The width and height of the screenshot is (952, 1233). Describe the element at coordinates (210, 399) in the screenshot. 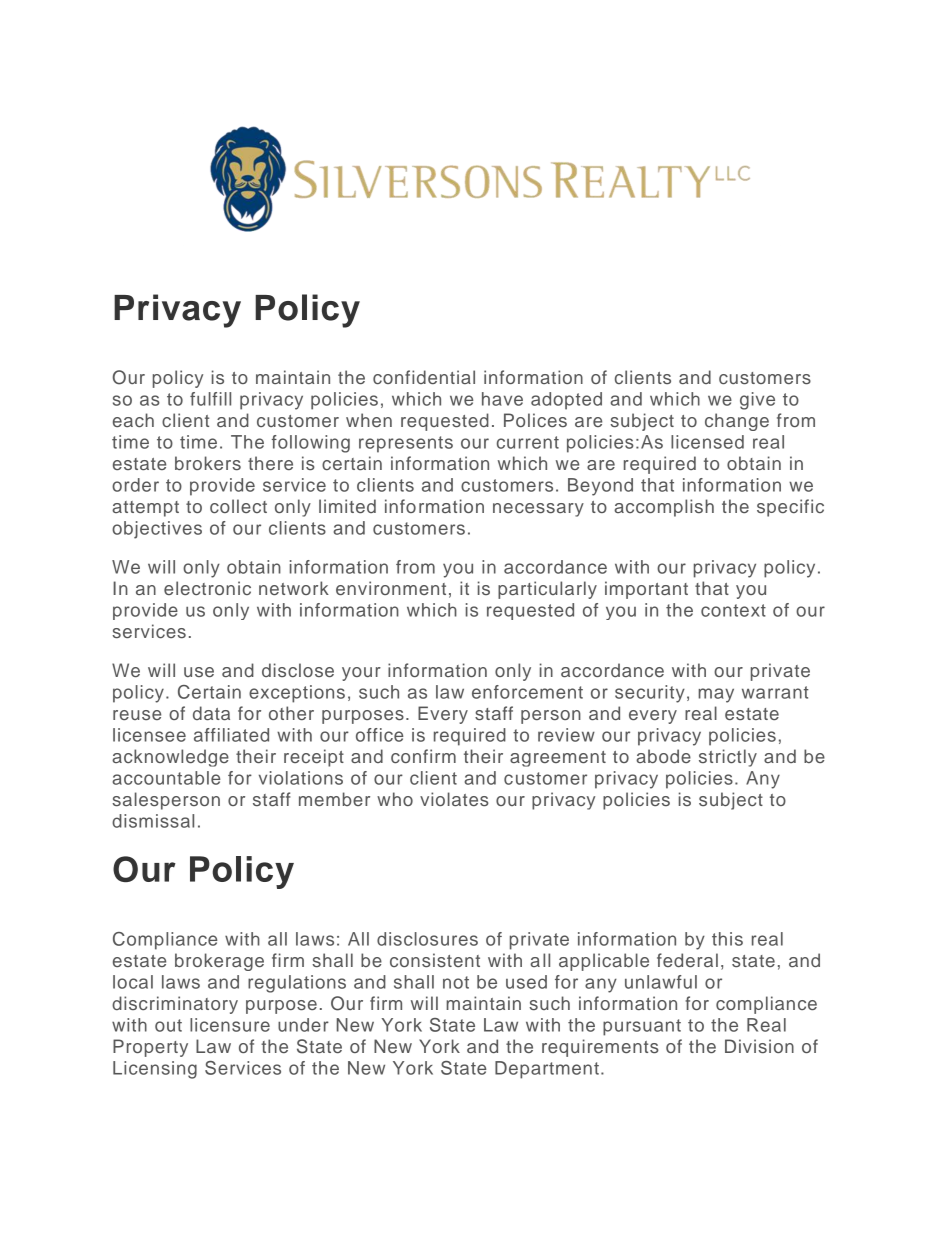

I see `fulfill` at that location.
